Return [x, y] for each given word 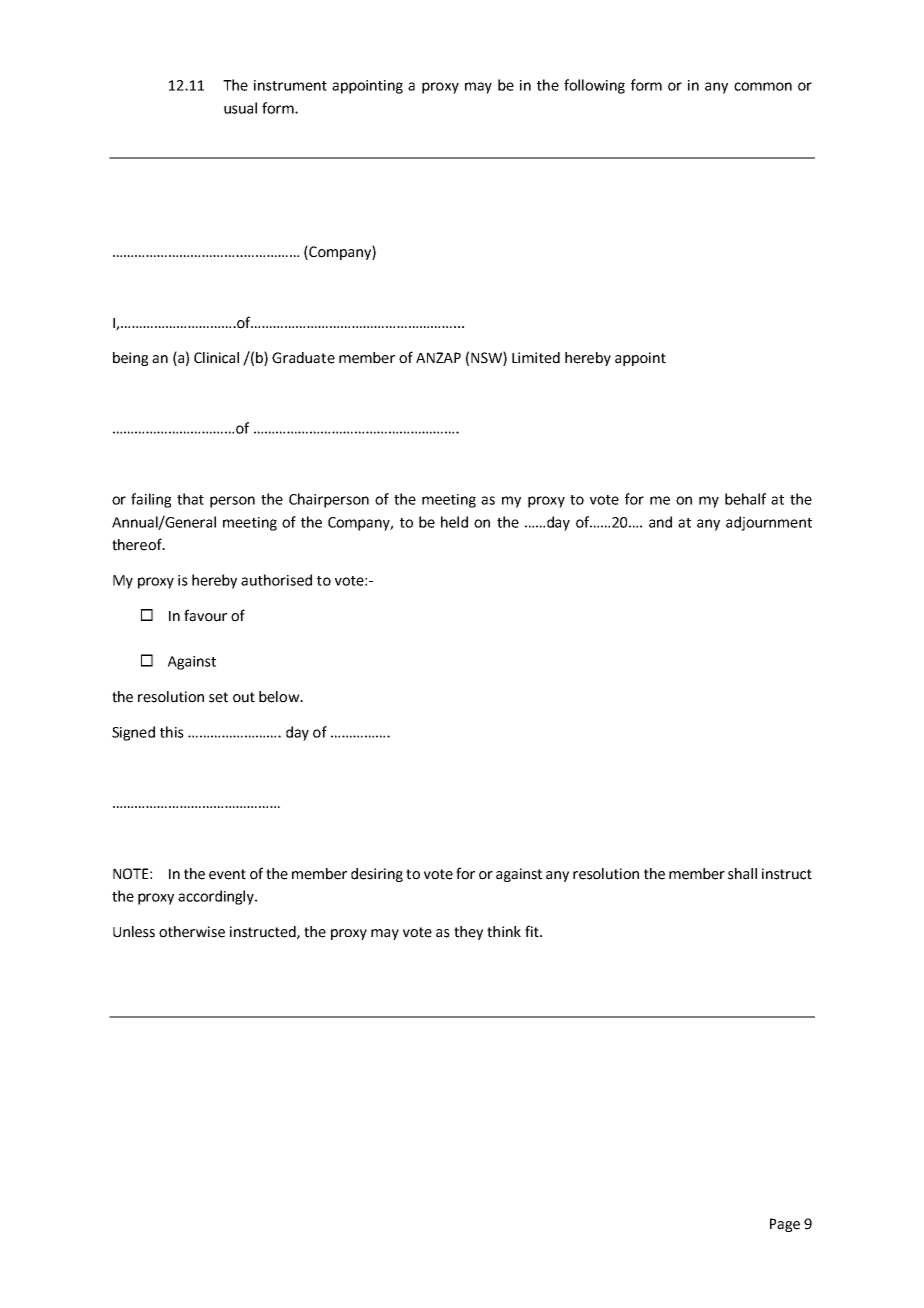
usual [240, 108]
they [468, 933]
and [660, 522]
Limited [536, 358]
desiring [377, 875]
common [763, 86]
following [594, 86]
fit [533, 931]
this [172, 732]
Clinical [216, 358]
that [190, 499]
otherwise [192, 932]
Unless [134, 932]
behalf [745, 499]
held [454, 522]
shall [742, 874]
